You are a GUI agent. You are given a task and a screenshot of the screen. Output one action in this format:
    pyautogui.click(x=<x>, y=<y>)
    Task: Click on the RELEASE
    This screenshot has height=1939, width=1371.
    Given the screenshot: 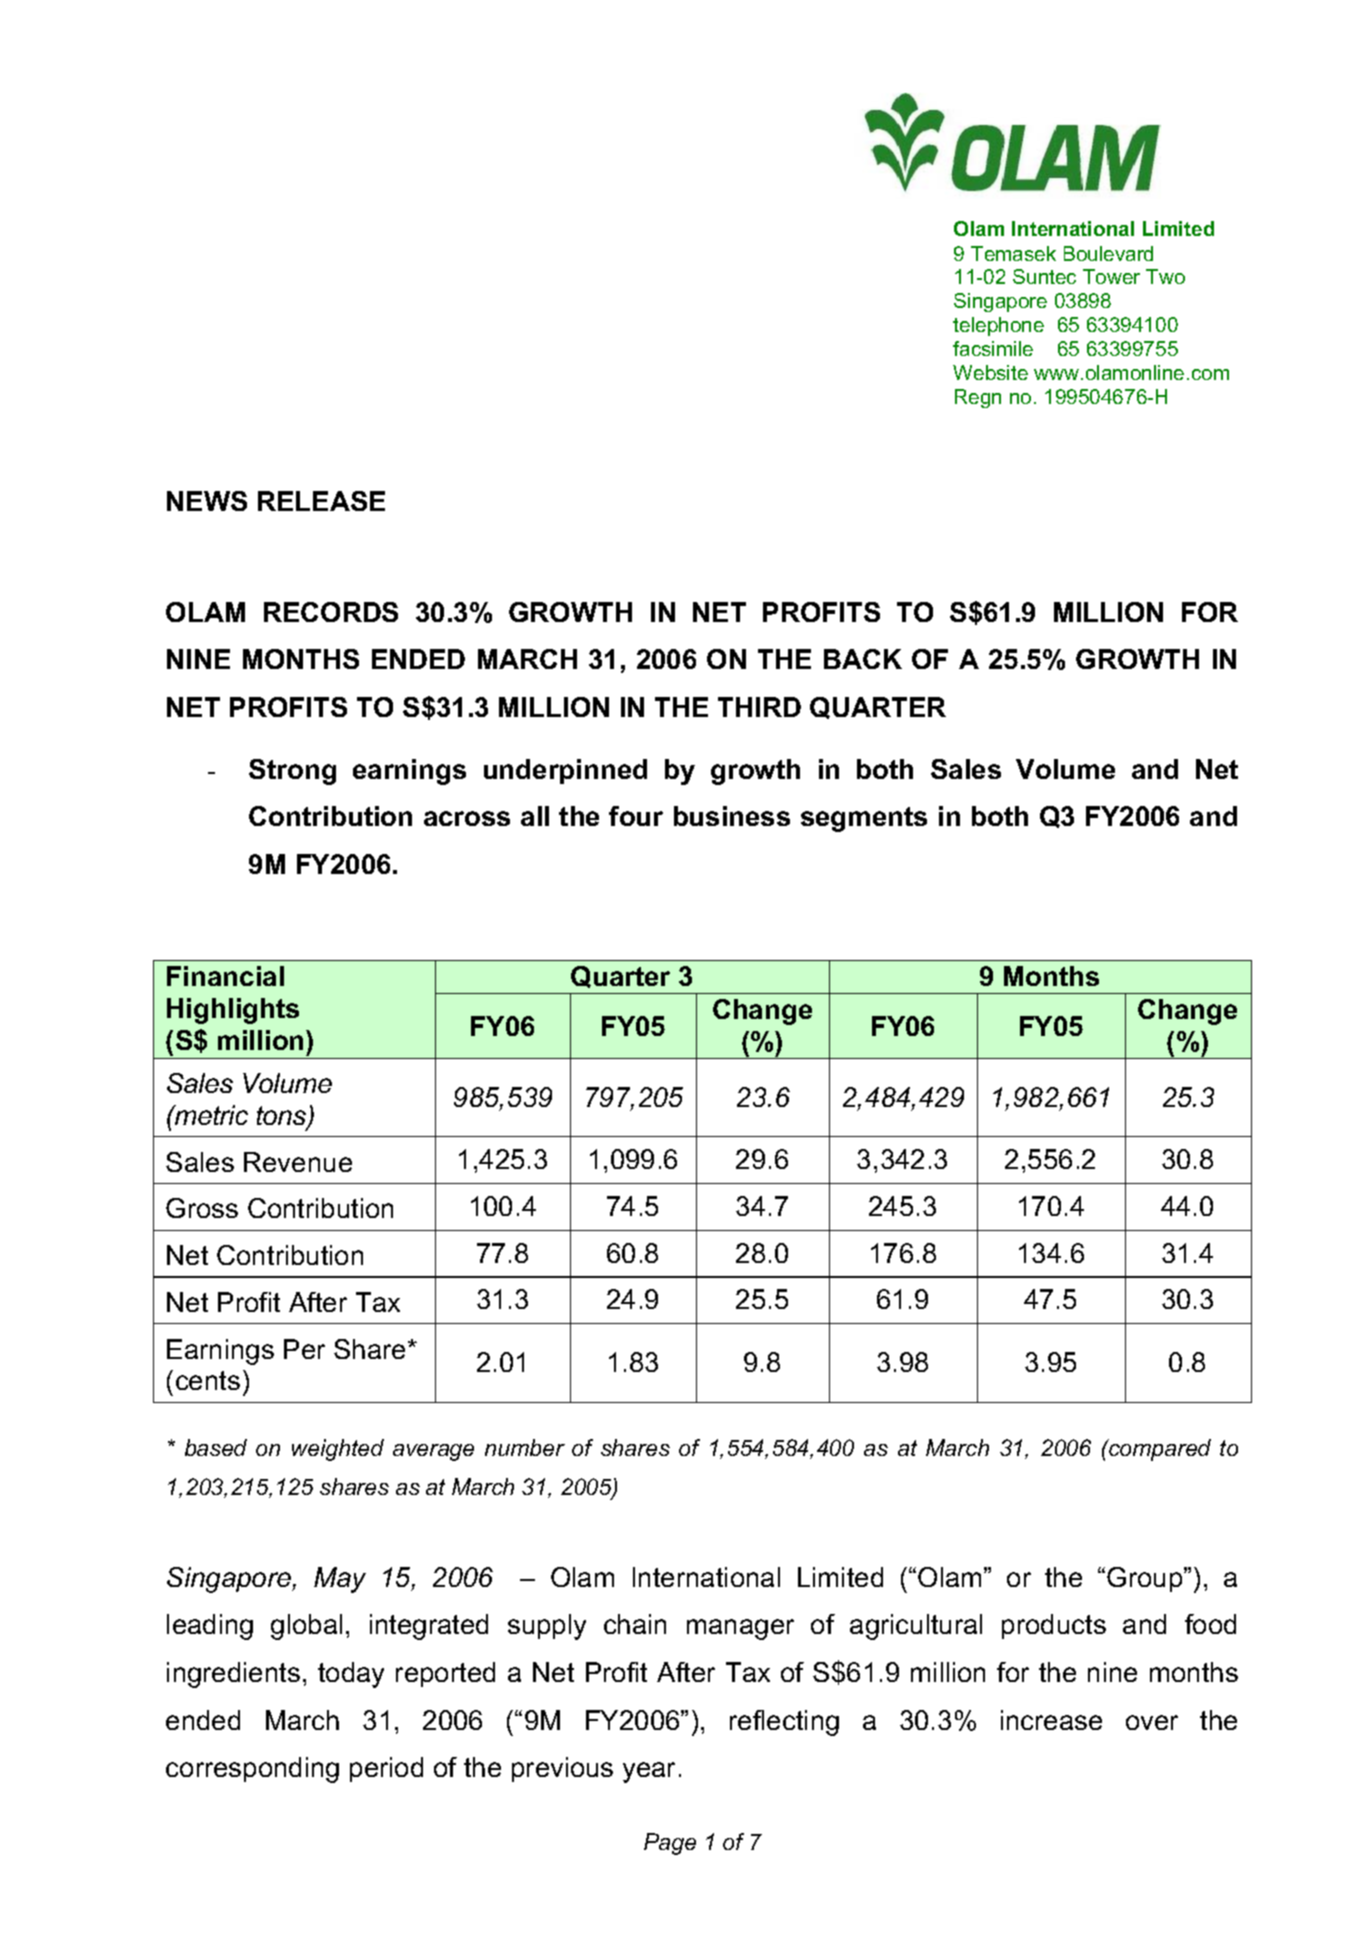 What is the action you would take?
    pyautogui.click(x=321, y=501)
